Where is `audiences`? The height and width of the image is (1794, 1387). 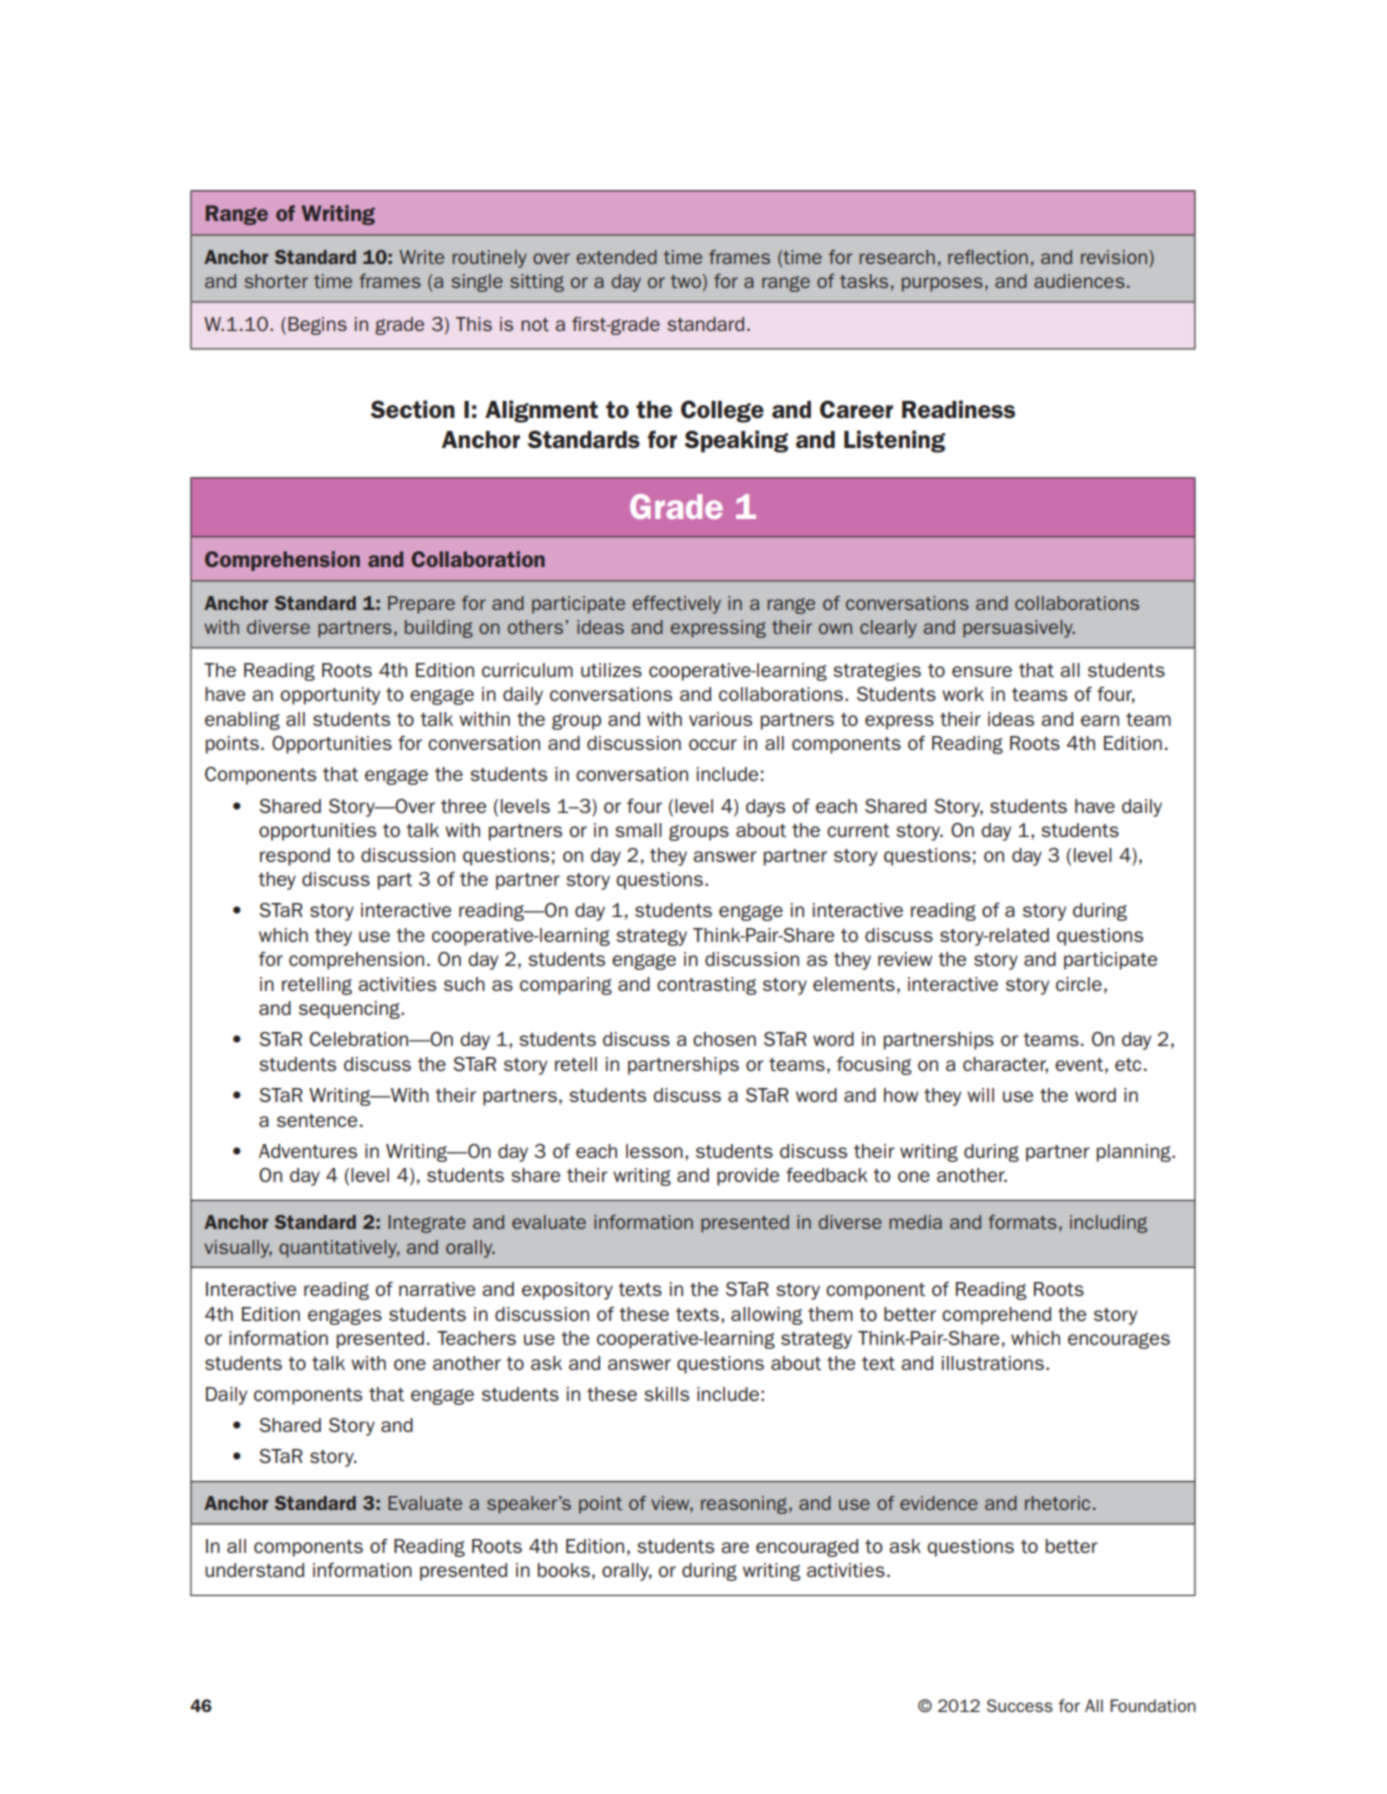
audiences is located at coordinates (1079, 281).
